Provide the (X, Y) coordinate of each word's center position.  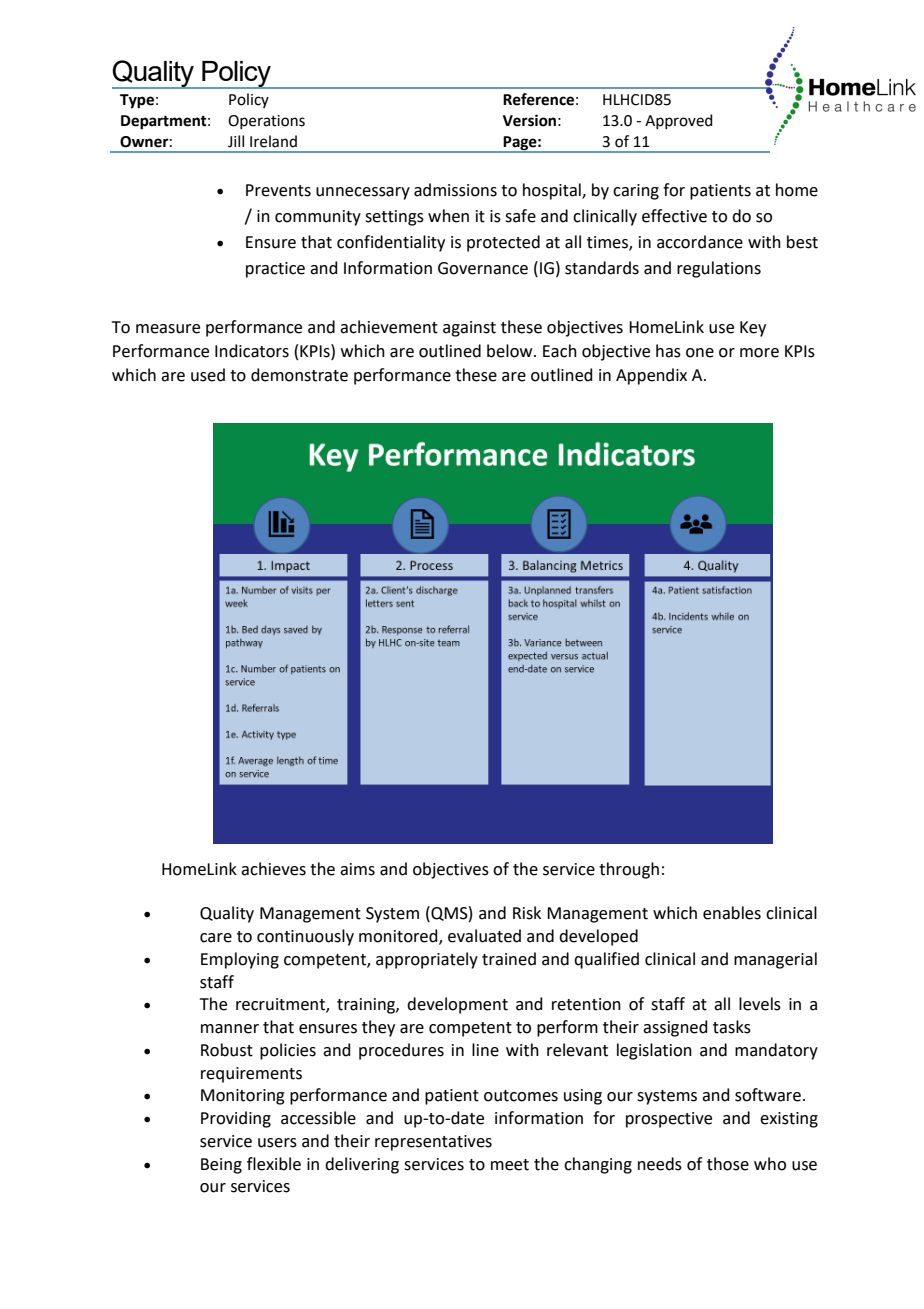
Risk (527, 913)
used (208, 375)
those (728, 1164)
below (511, 351)
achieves (273, 869)
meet (510, 1165)
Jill (236, 141)
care (216, 938)
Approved (679, 121)
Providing (236, 1119)
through (629, 870)
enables (732, 913)
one (700, 353)
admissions (455, 190)
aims (357, 869)
